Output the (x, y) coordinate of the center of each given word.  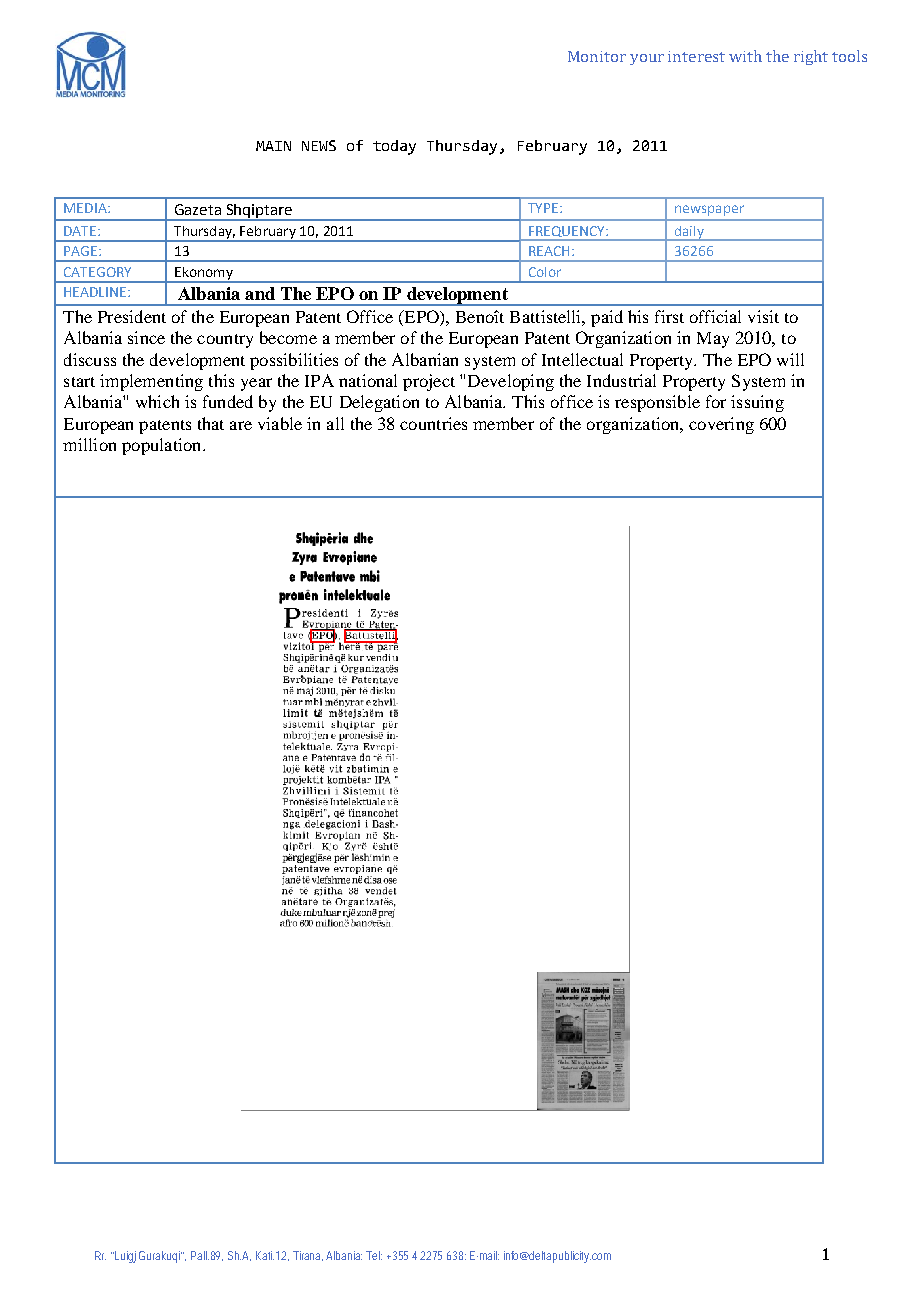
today (394, 147)
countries (433, 423)
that (211, 423)
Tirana (308, 1256)
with (745, 56)
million (89, 444)
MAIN (273, 146)
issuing (757, 403)
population (163, 446)
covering (721, 425)
